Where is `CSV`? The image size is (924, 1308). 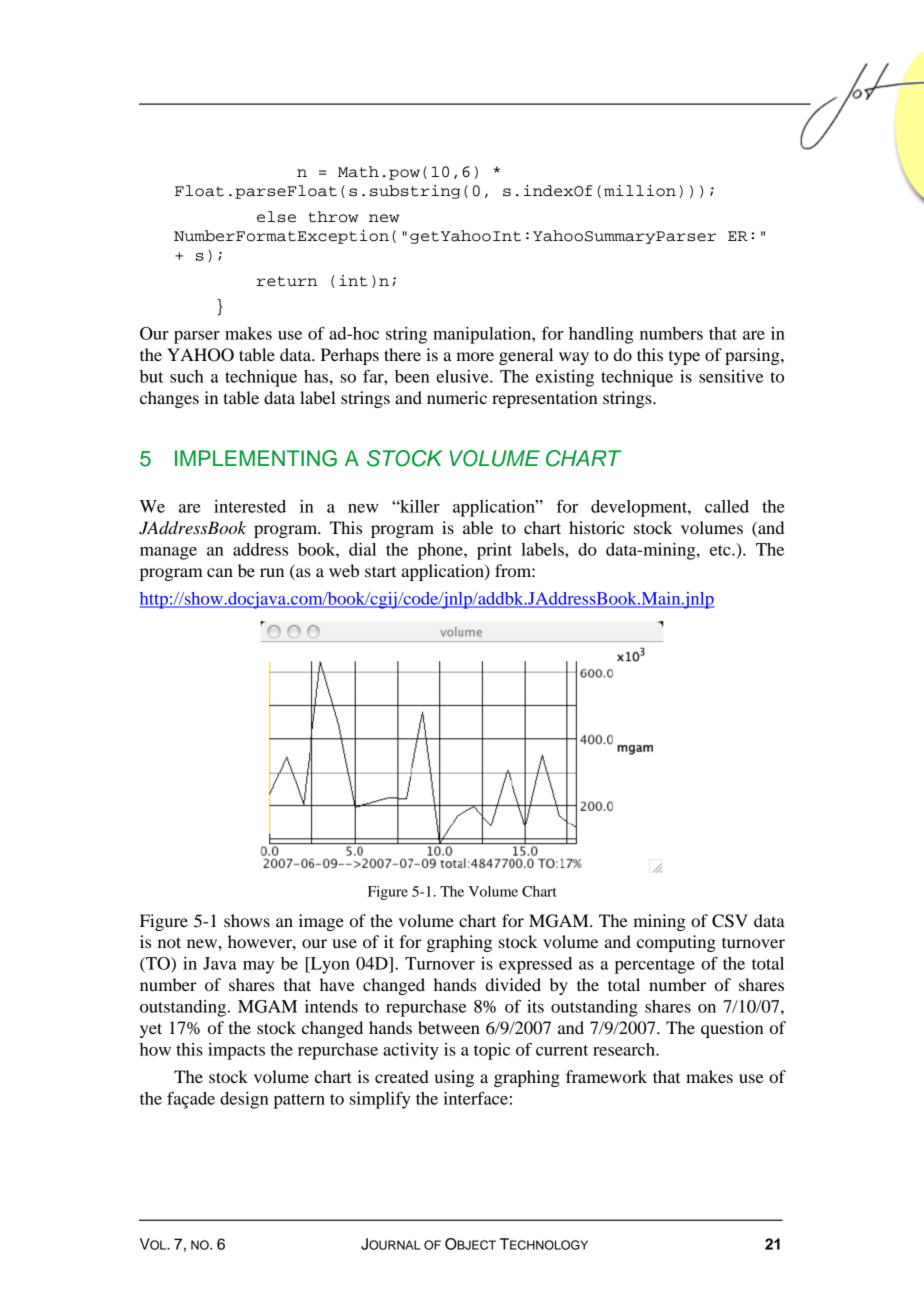 CSV is located at coordinates (730, 921).
